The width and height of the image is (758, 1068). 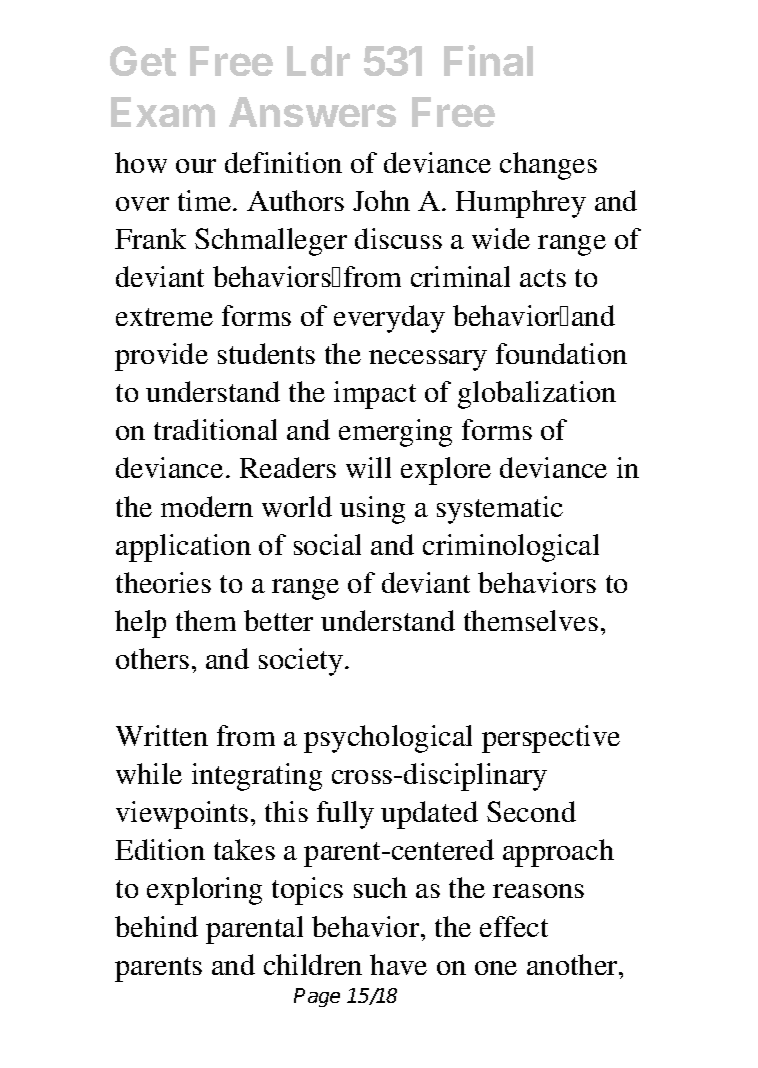 What do you see at coordinates (551, 739) in the image?
I see `perspective` at bounding box center [551, 739].
